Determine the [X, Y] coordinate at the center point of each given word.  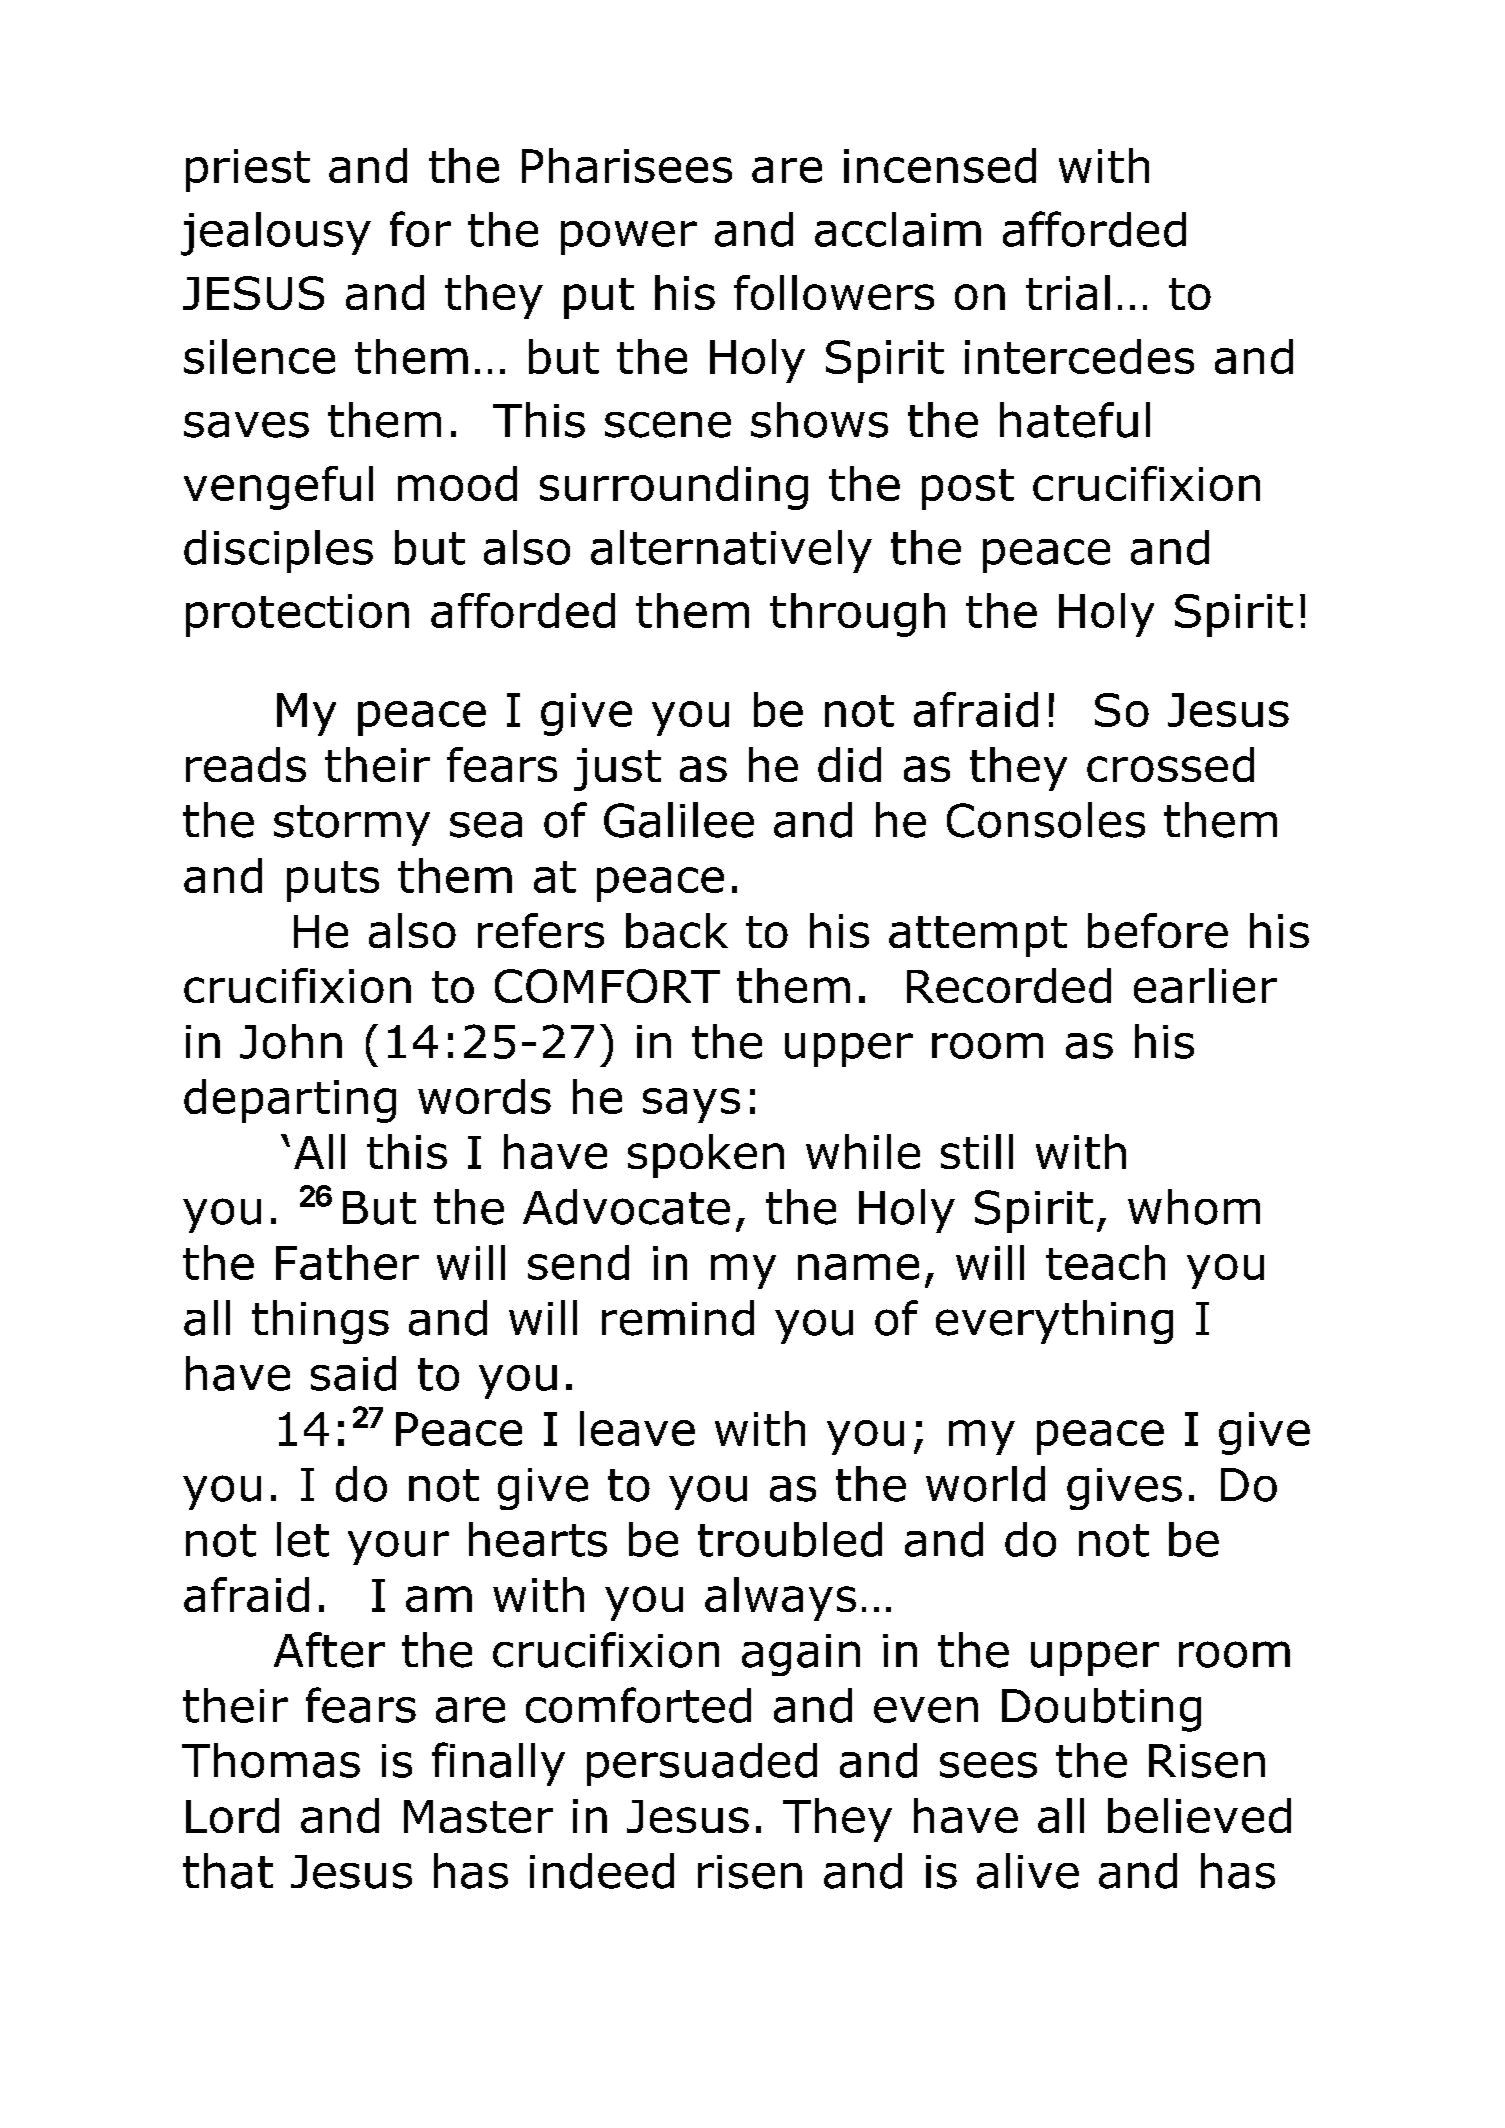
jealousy [276, 234]
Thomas [271, 1760]
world [985, 1484]
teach [1105, 1262]
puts [333, 881]
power [629, 238]
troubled [790, 1539]
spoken [706, 1156]
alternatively [731, 551]
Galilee [679, 820]
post [968, 489]
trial [1068, 292]
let [303, 1539]
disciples [278, 551]
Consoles [1046, 820]
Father [347, 1262]
